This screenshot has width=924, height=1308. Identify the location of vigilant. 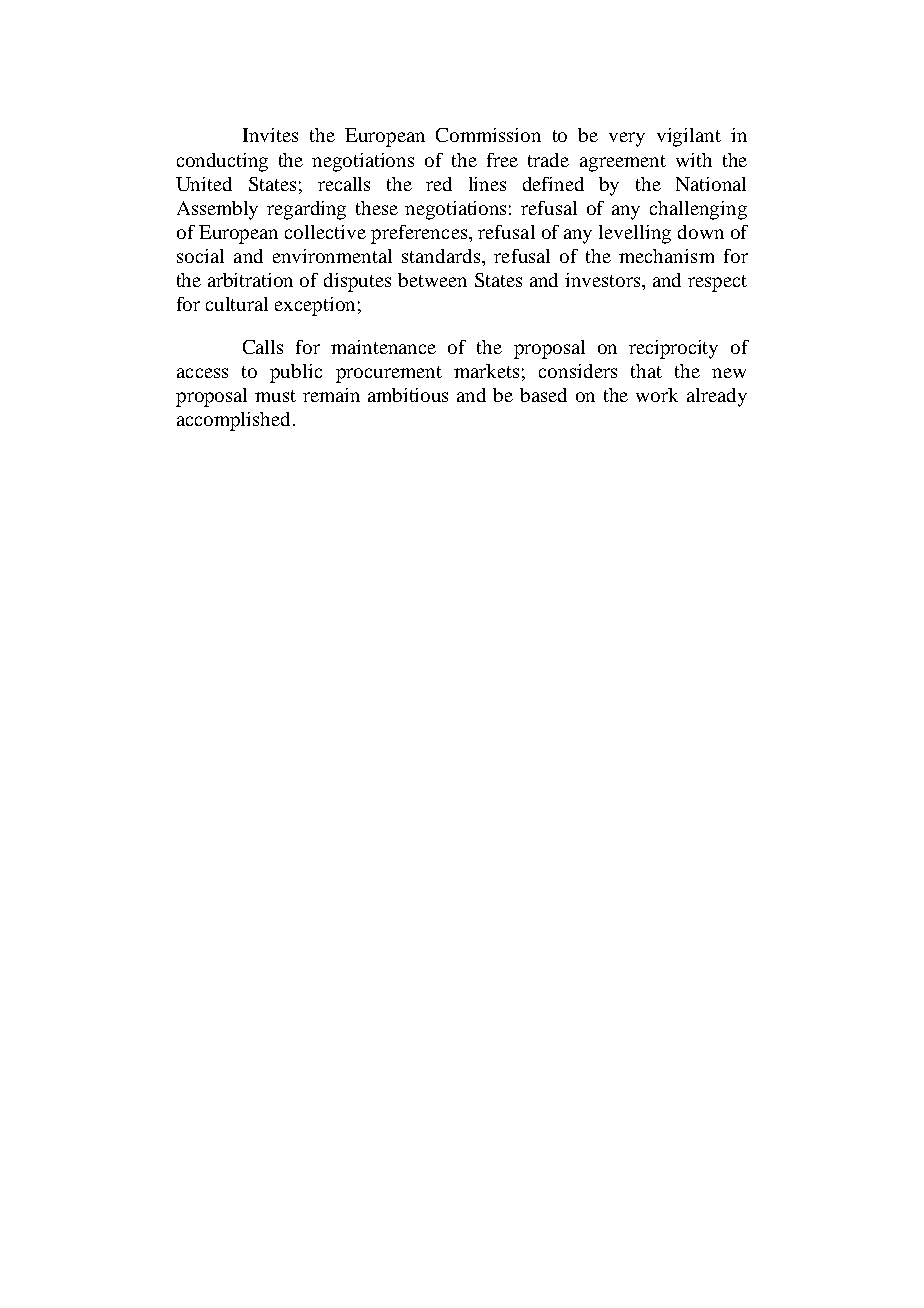
(689, 137).
